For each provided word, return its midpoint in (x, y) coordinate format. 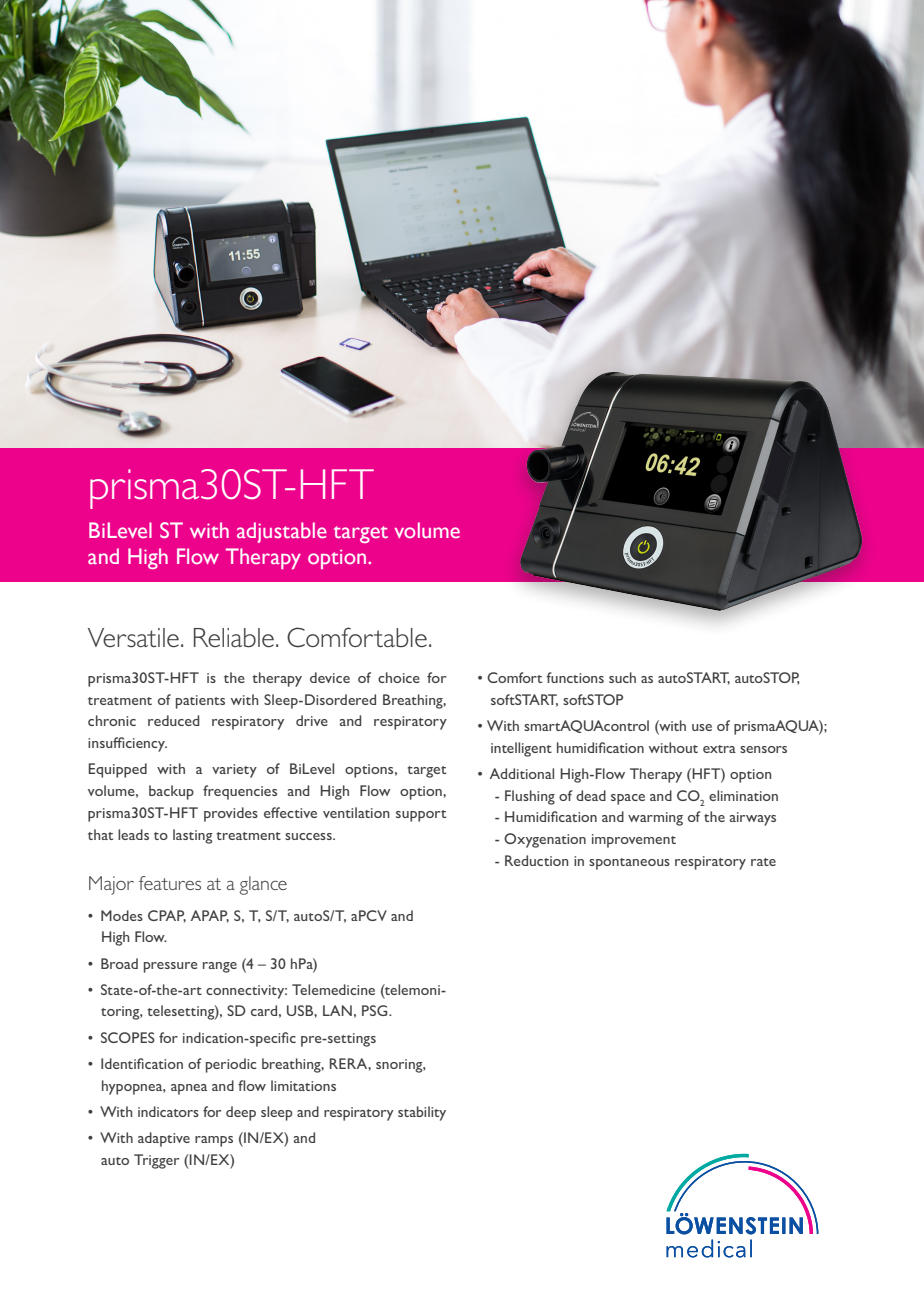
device (330, 677)
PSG (376, 1010)
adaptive (164, 1139)
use (702, 727)
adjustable (282, 532)
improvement (634, 841)
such (622, 677)
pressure (170, 967)
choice (399, 677)
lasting (193, 836)
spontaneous (629, 864)
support (421, 816)
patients (200, 702)
